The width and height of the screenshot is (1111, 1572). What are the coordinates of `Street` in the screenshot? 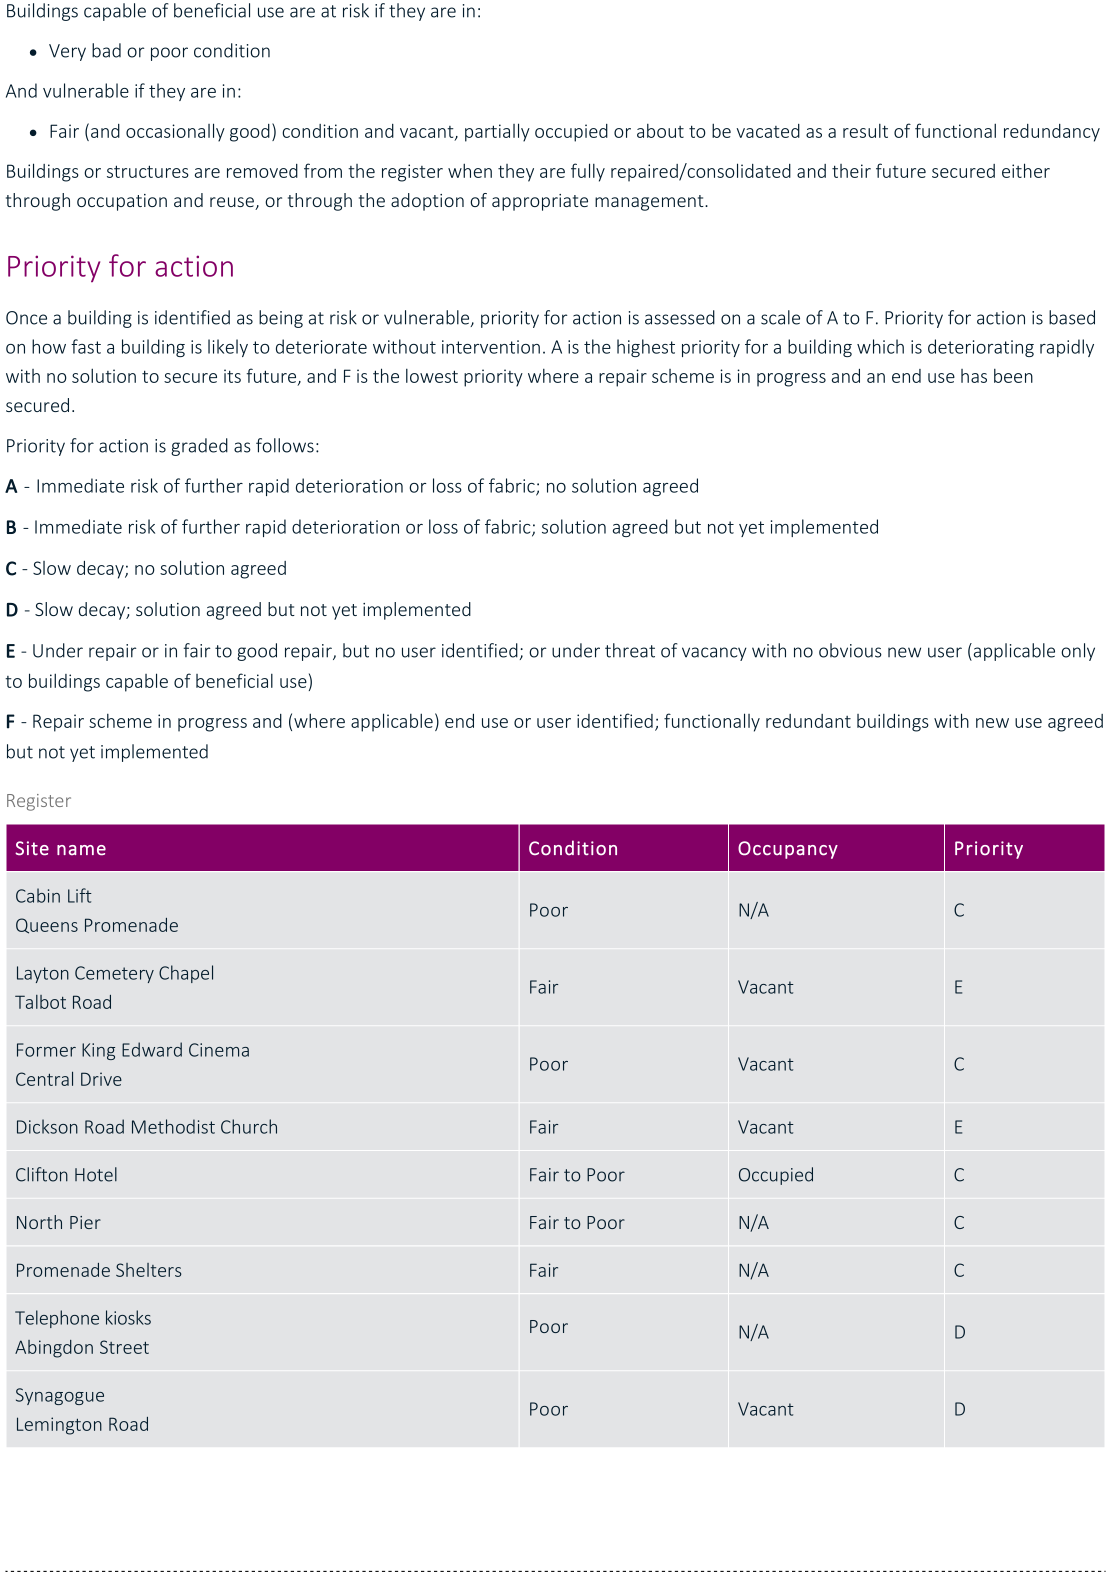 It's located at (124, 1347).
